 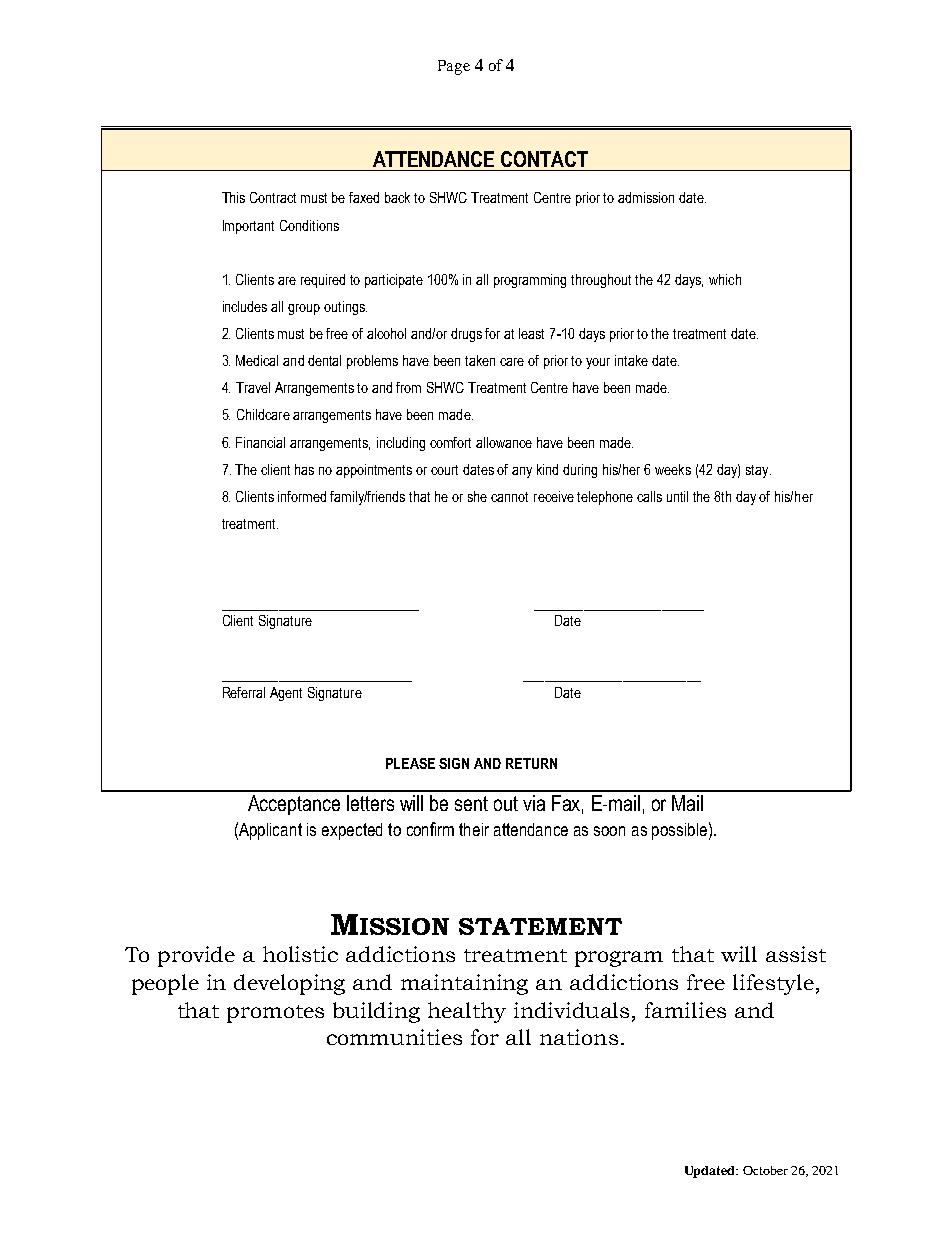 What do you see at coordinates (275, 1014) in the screenshot?
I see `promotes` at bounding box center [275, 1014].
